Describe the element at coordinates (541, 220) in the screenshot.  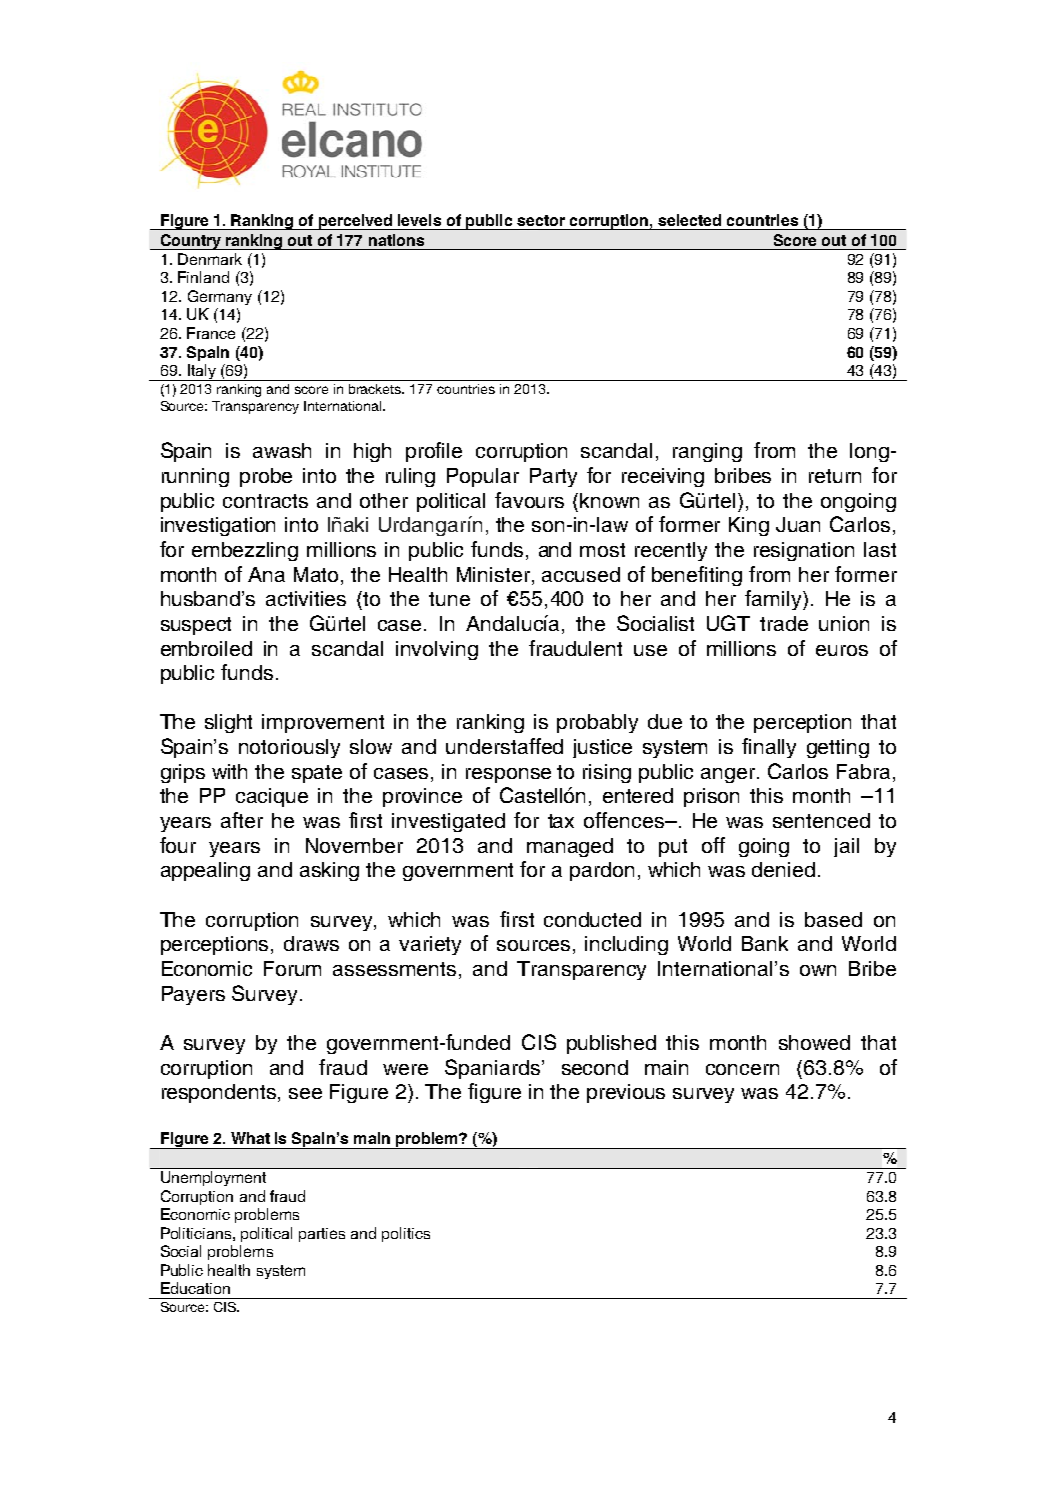
I see `sector` at that location.
